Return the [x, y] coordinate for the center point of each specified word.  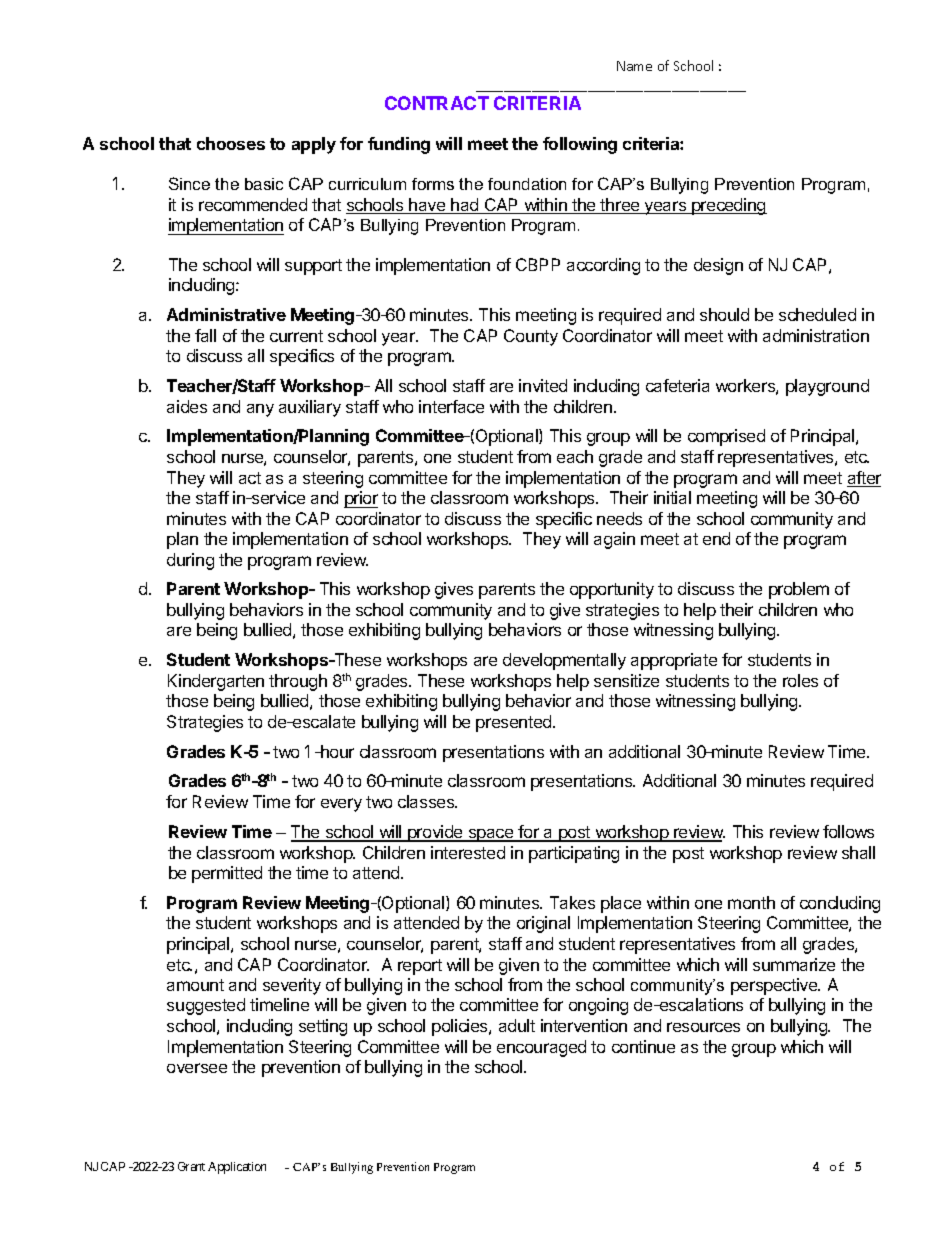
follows [848, 831]
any [260, 410]
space [491, 835]
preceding [728, 206]
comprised [726, 437]
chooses [231, 143]
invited [543, 385]
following [580, 145]
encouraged [541, 1048]
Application [237, 1168]
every [341, 805]
